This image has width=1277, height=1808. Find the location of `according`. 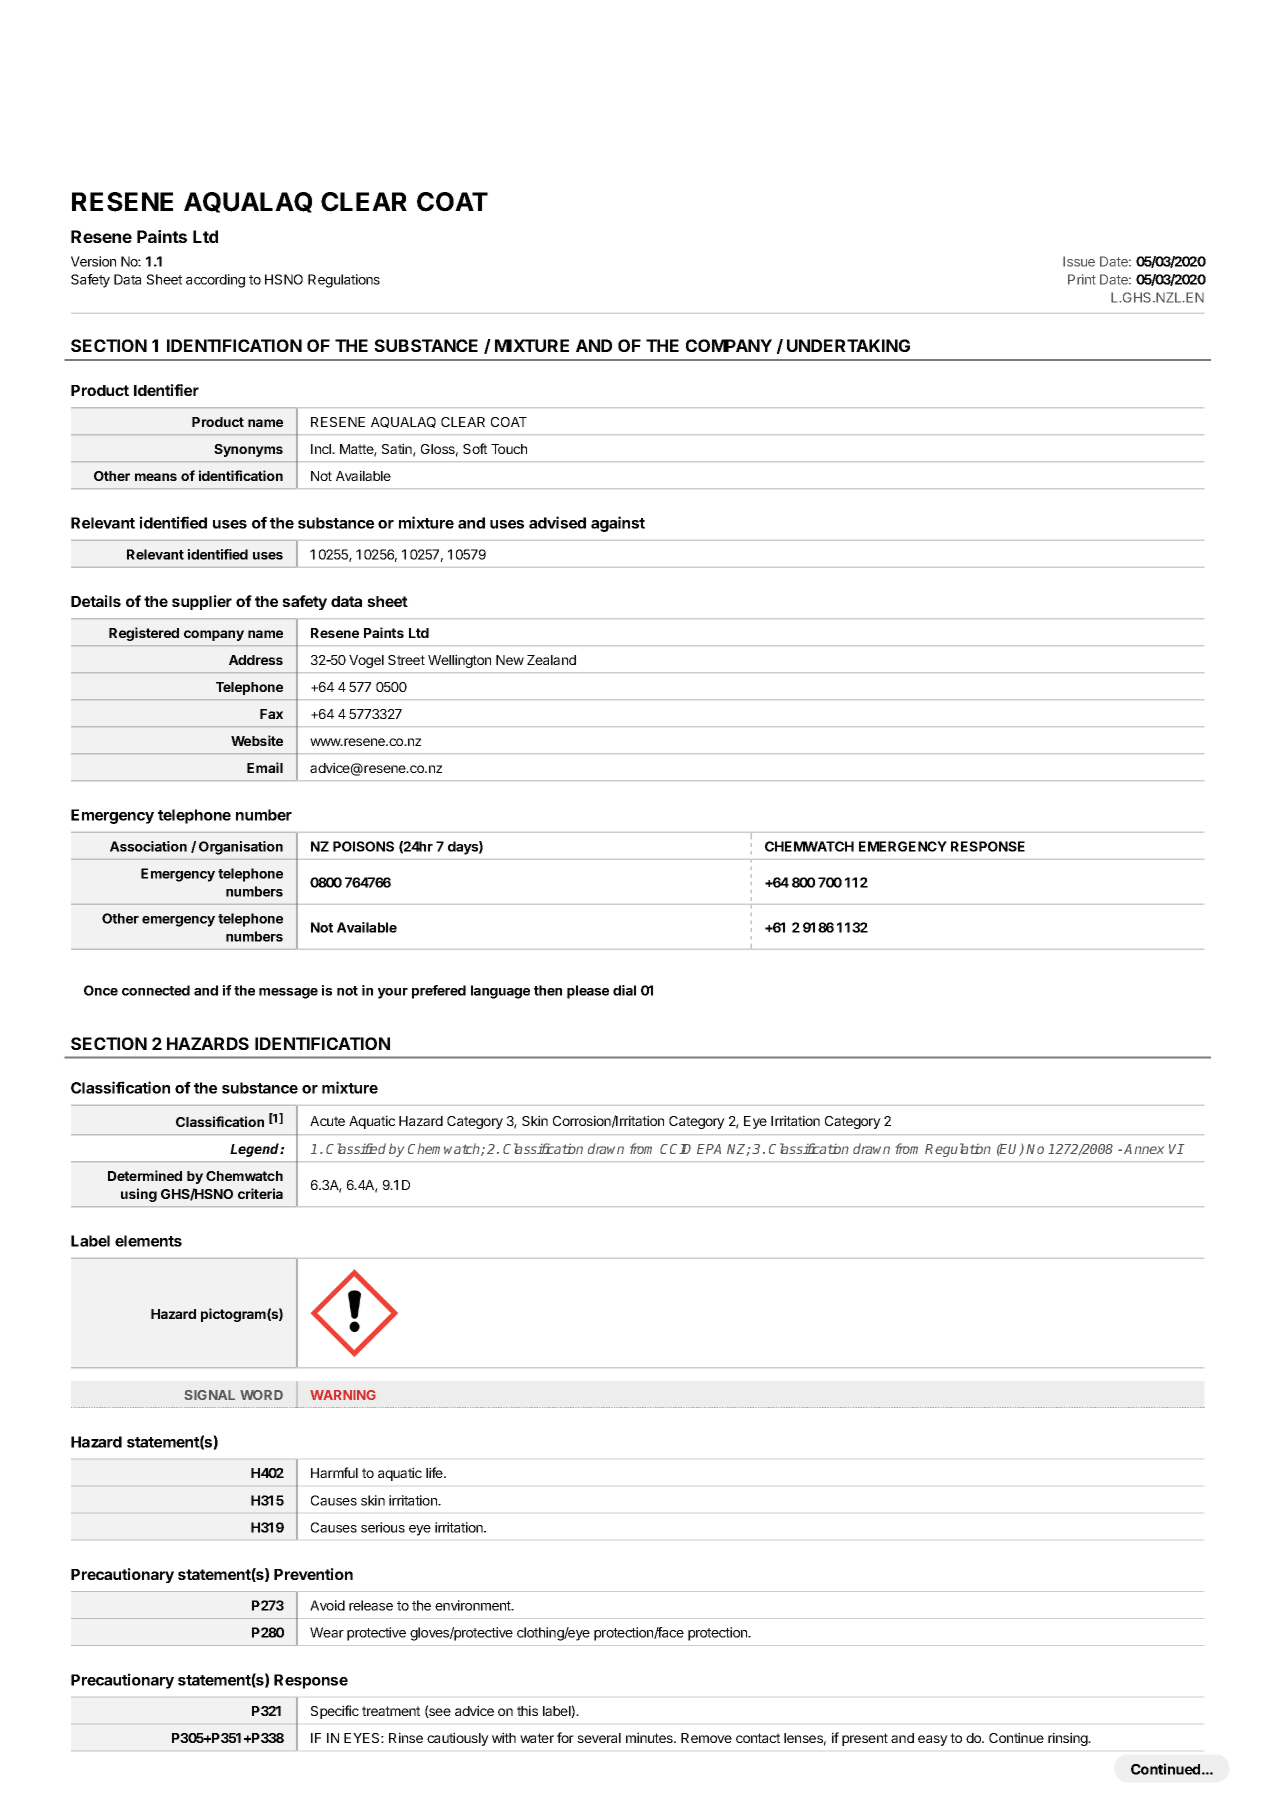

according is located at coordinates (215, 281).
